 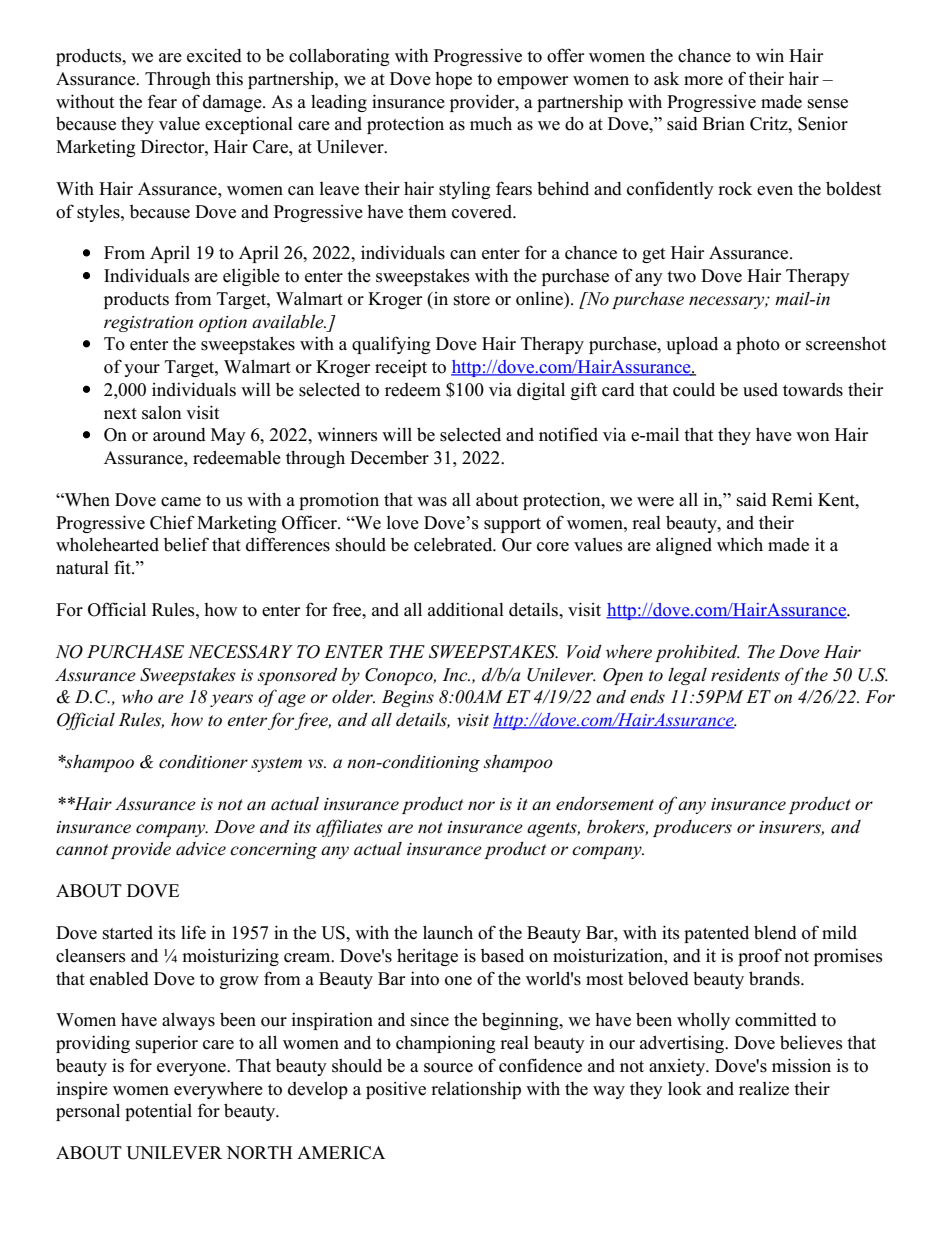 I want to click on more, so click(x=703, y=81).
